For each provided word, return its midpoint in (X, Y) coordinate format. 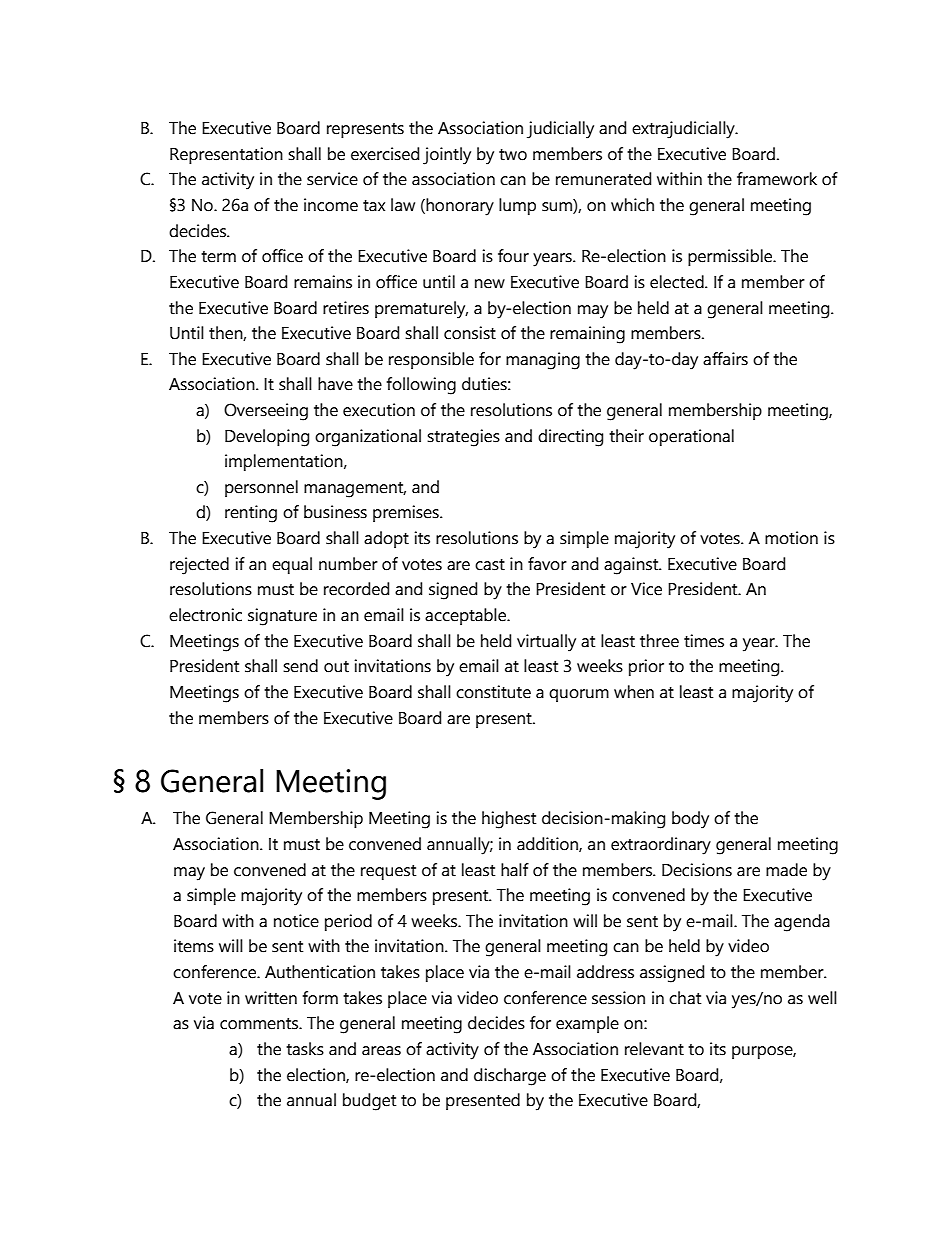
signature (282, 617)
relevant (654, 1049)
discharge (510, 1077)
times (704, 641)
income (331, 205)
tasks (305, 1049)
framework (777, 179)
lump (517, 206)
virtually (546, 643)
